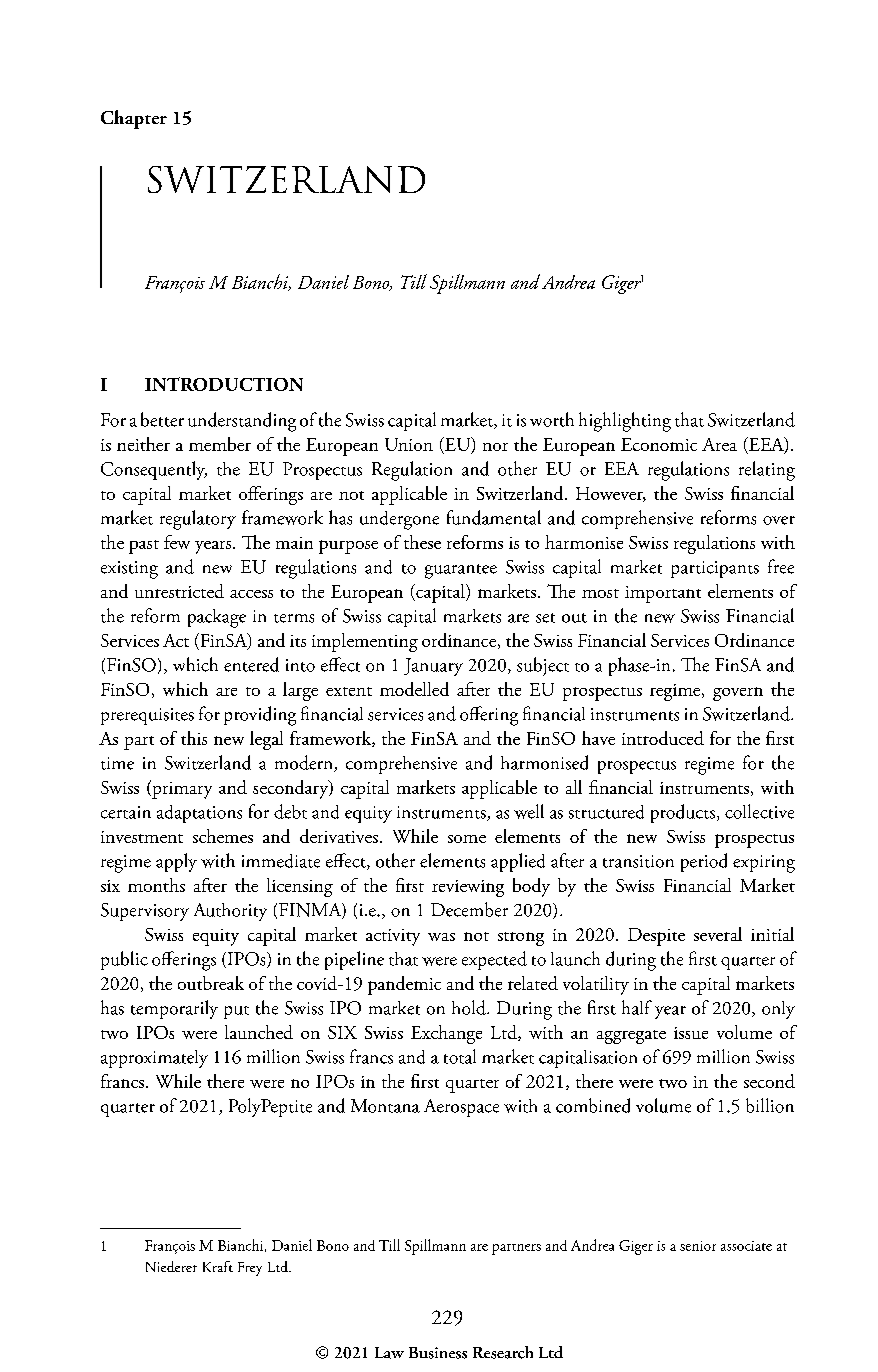 The image size is (878, 1372). What do you see at coordinates (414, 689) in the document?
I see `modelled` at bounding box center [414, 689].
